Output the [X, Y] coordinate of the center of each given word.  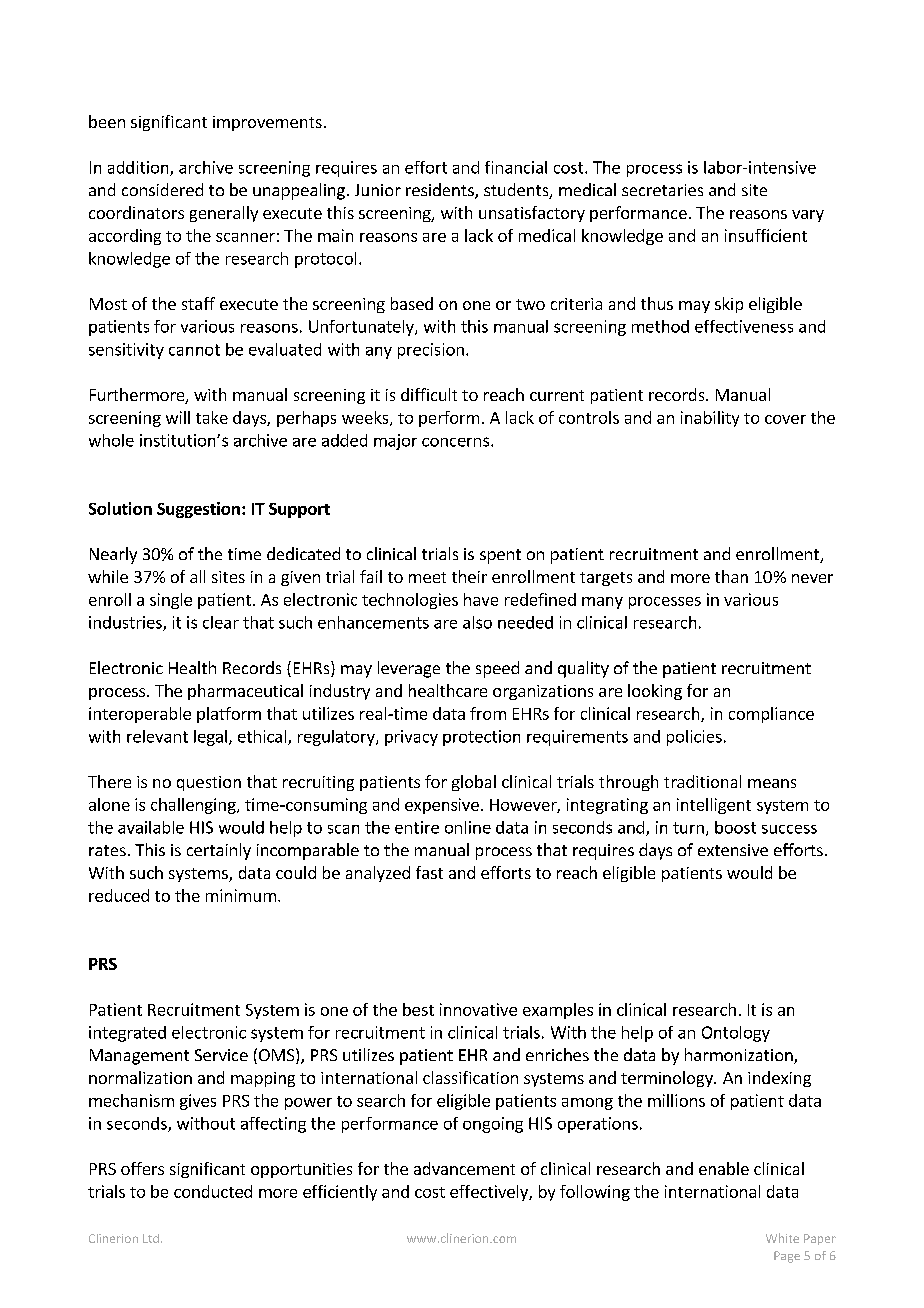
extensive [733, 850]
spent [500, 556]
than [731, 576]
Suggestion [198, 510]
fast [429, 872]
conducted [213, 1191]
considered [162, 189]
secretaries [662, 190]
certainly [219, 851]
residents [441, 191]
